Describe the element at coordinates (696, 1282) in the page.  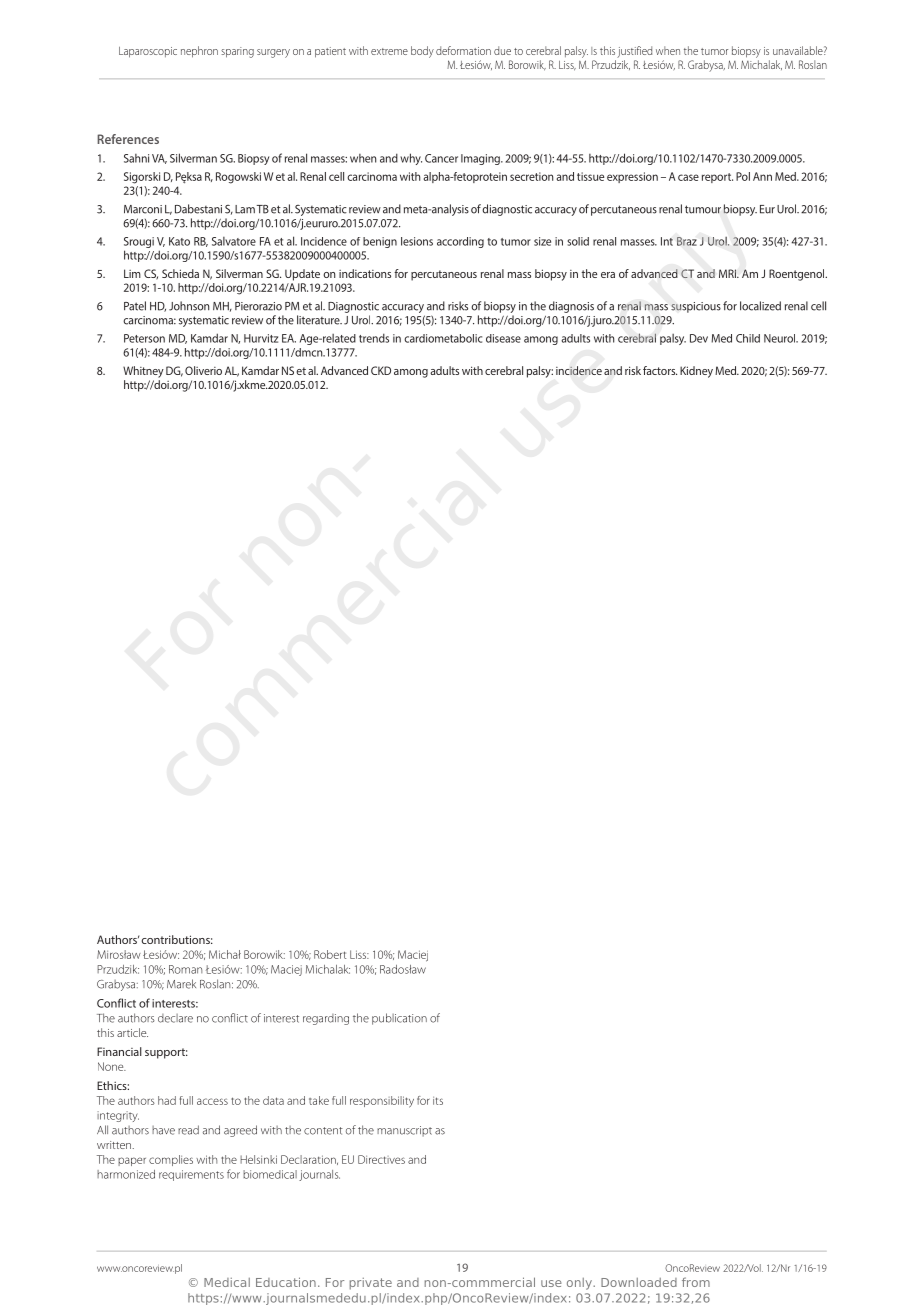
I see `from` at that location.
